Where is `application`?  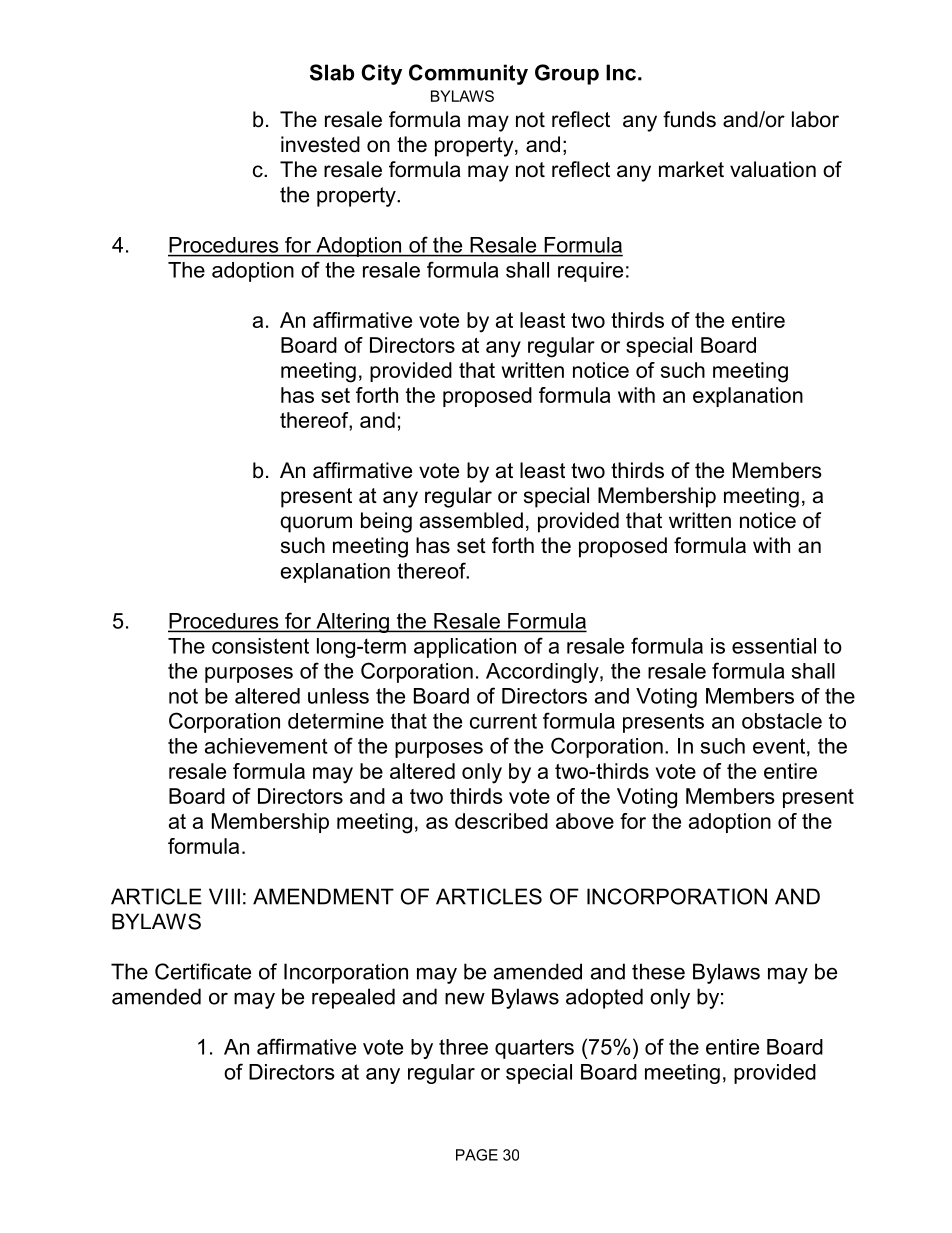 application is located at coordinates (465, 648).
